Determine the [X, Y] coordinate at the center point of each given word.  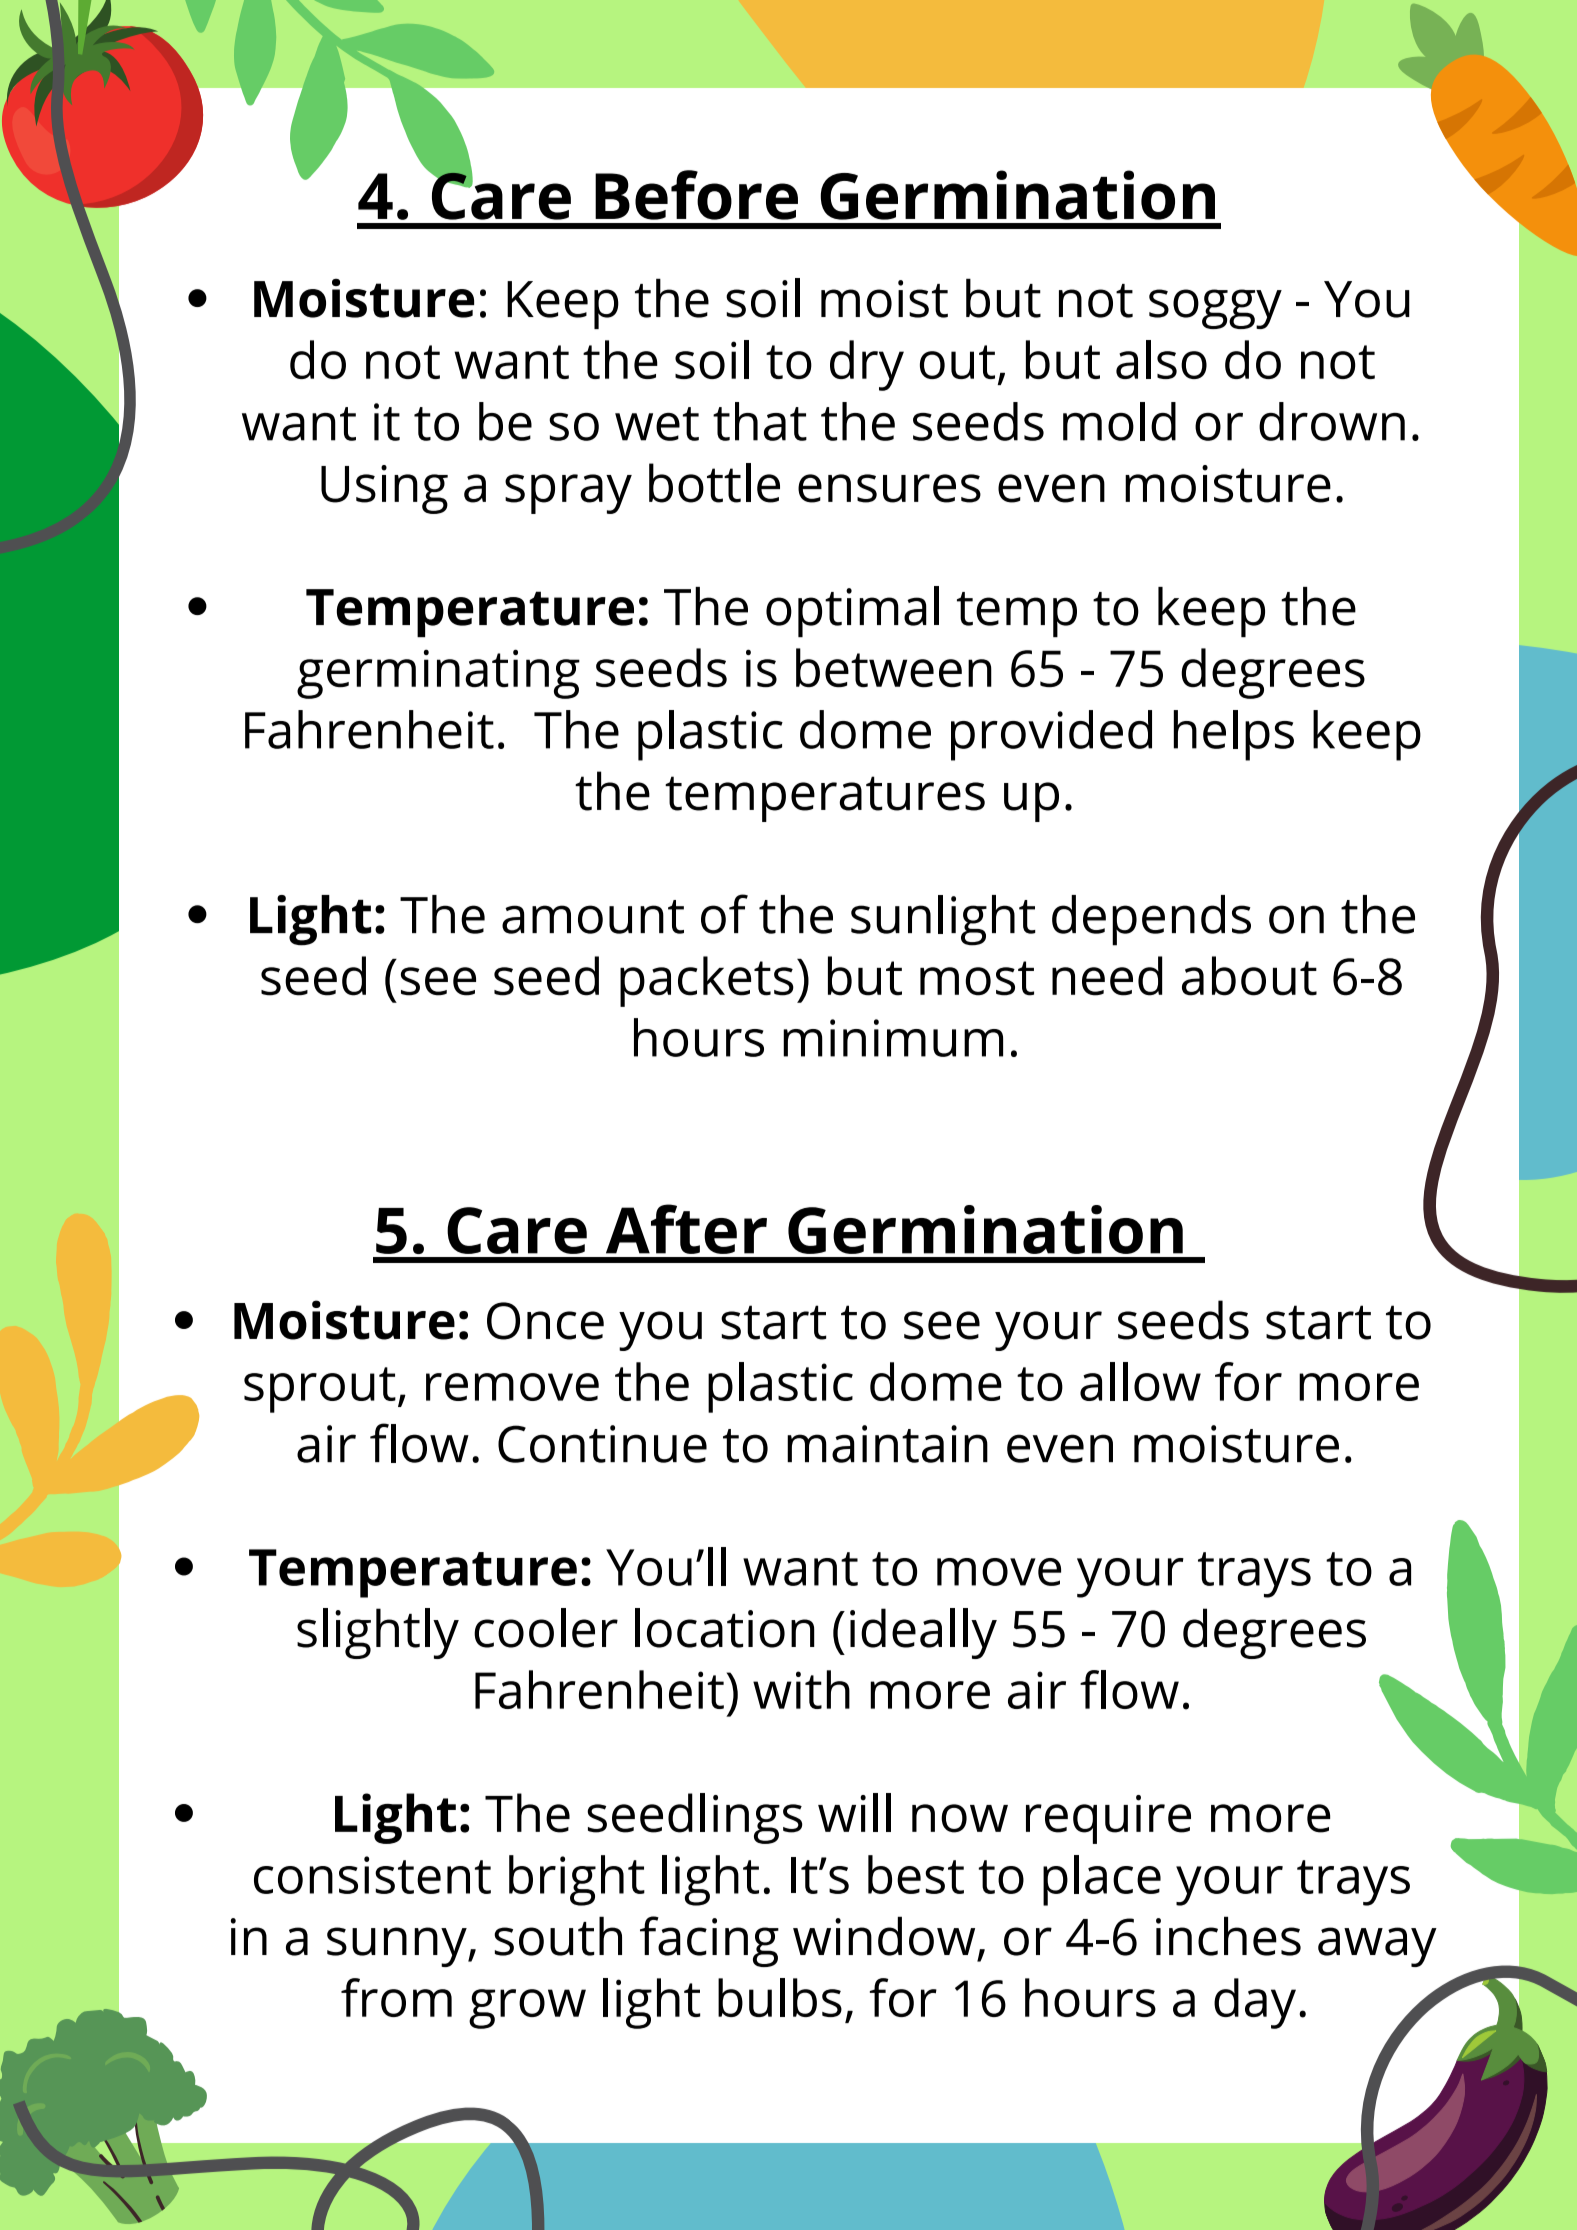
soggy [1215, 309]
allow [1140, 1381]
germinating [438, 674]
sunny [398, 1947]
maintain [887, 1444]
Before [696, 195]
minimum [893, 1038]
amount [593, 917]
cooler [546, 1628]
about [1249, 976]
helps [1234, 735]
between [894, 668]
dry [867, 365]
